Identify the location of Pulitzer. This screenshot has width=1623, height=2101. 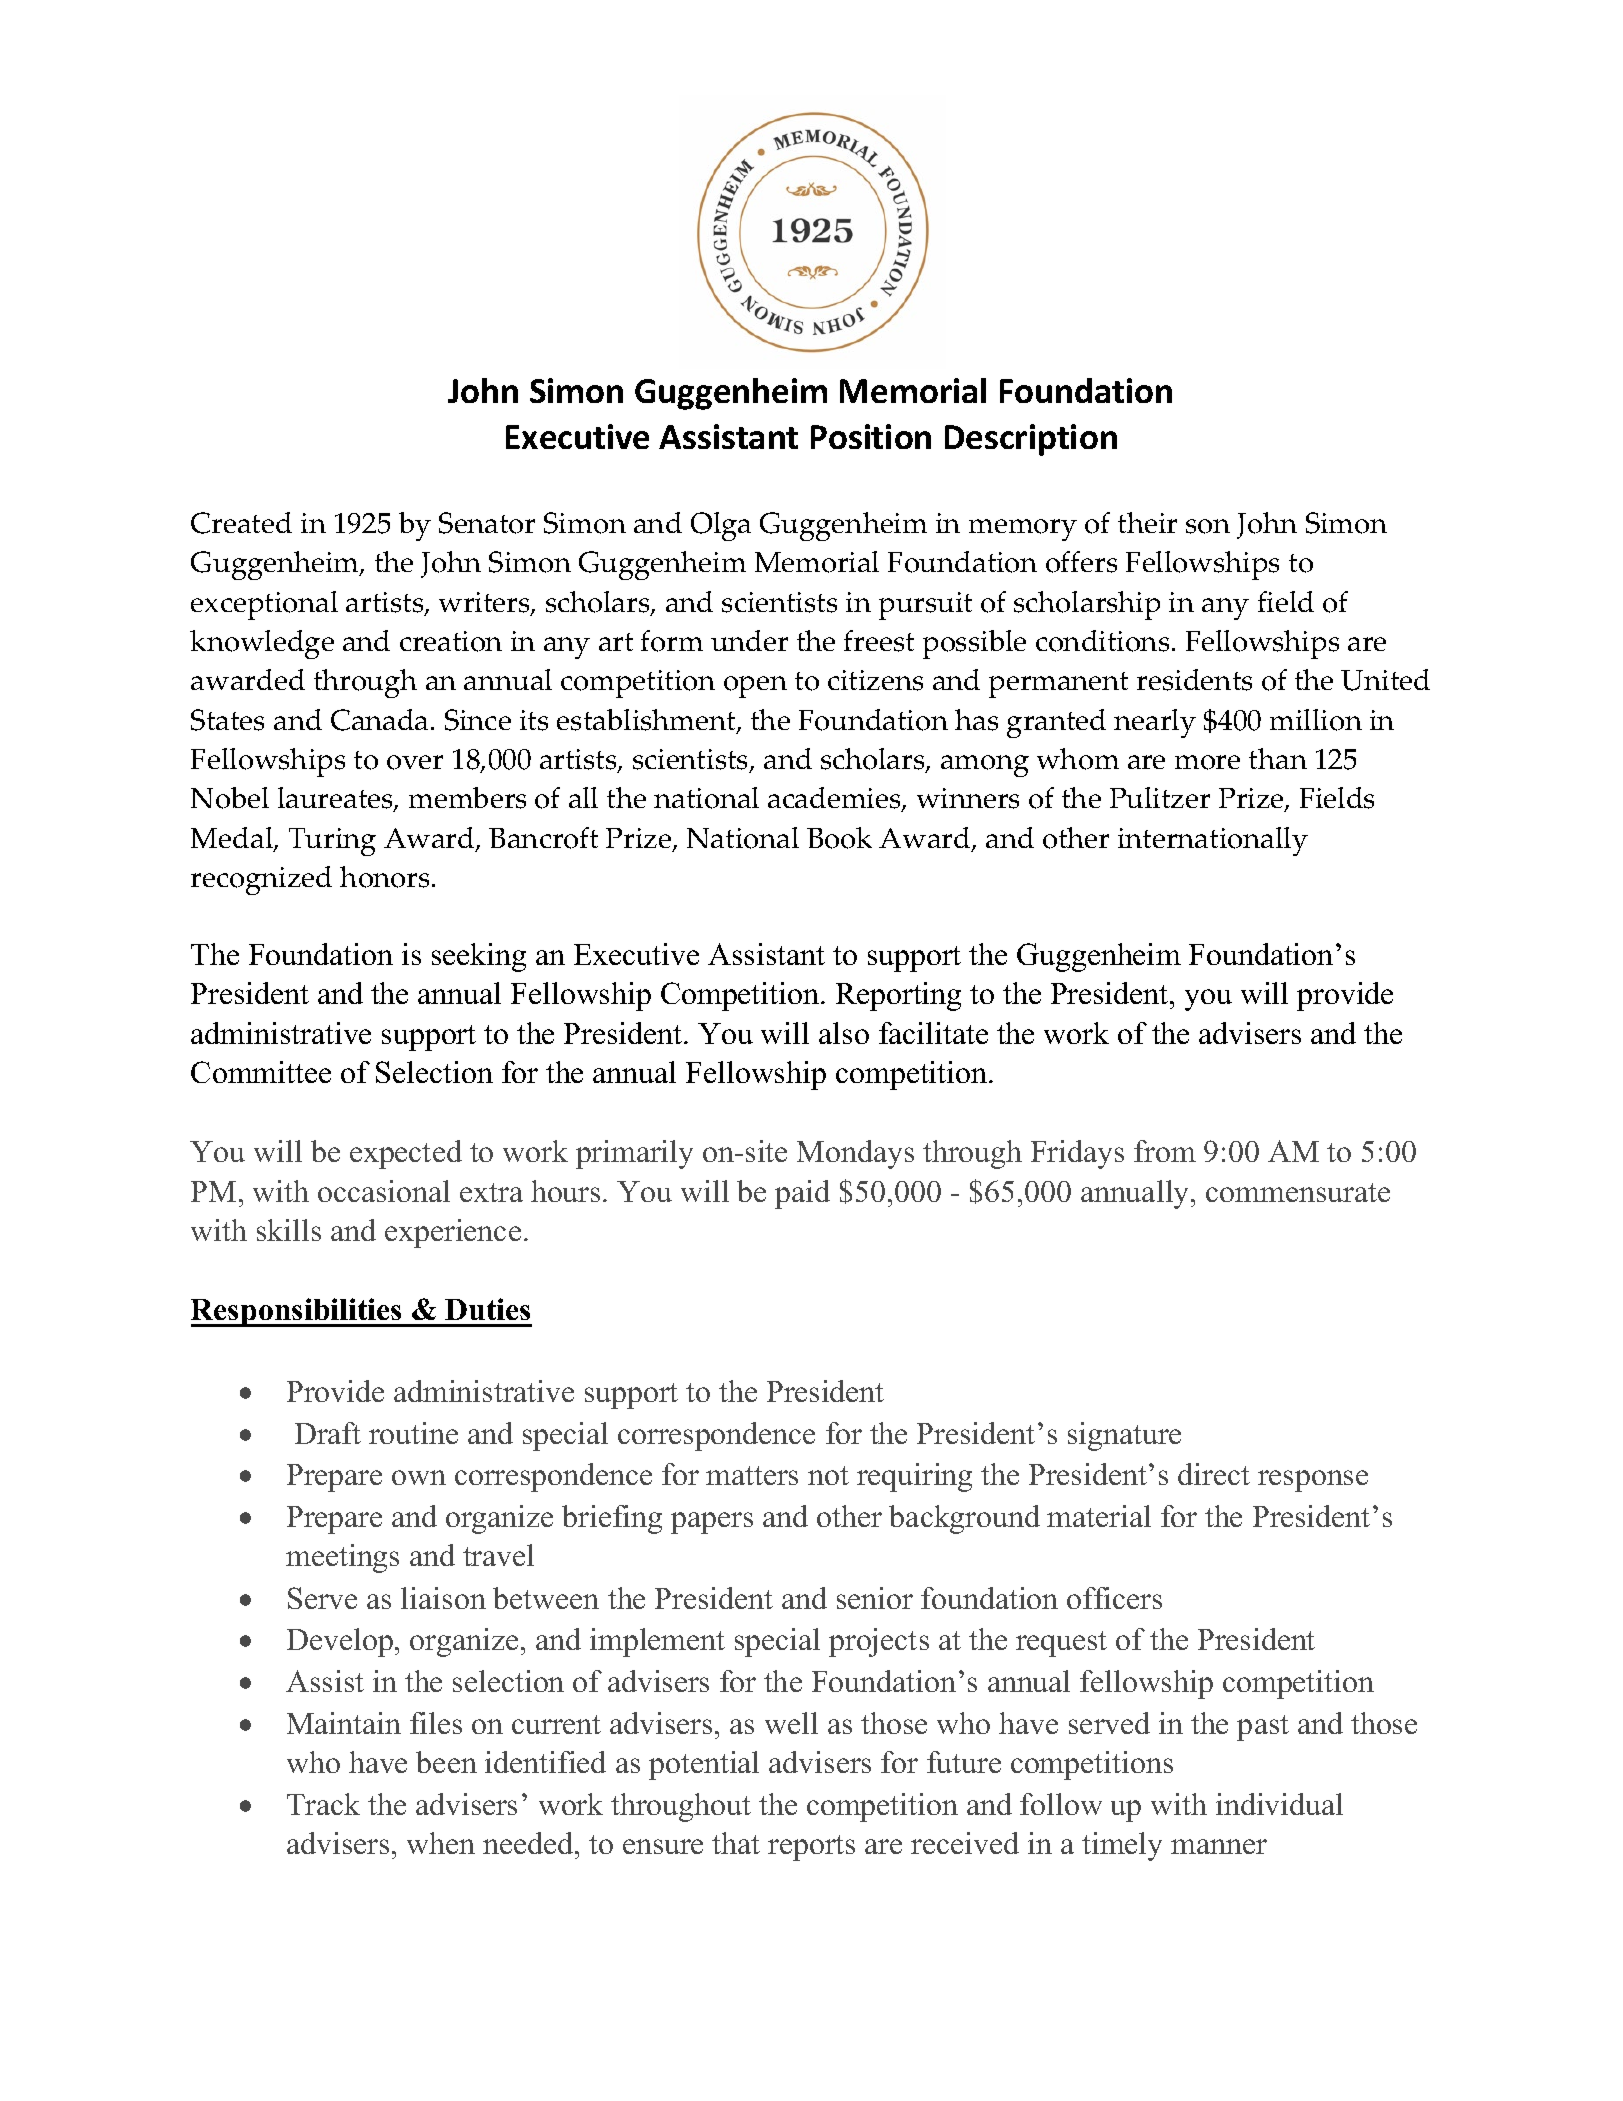
(1160, 797).
